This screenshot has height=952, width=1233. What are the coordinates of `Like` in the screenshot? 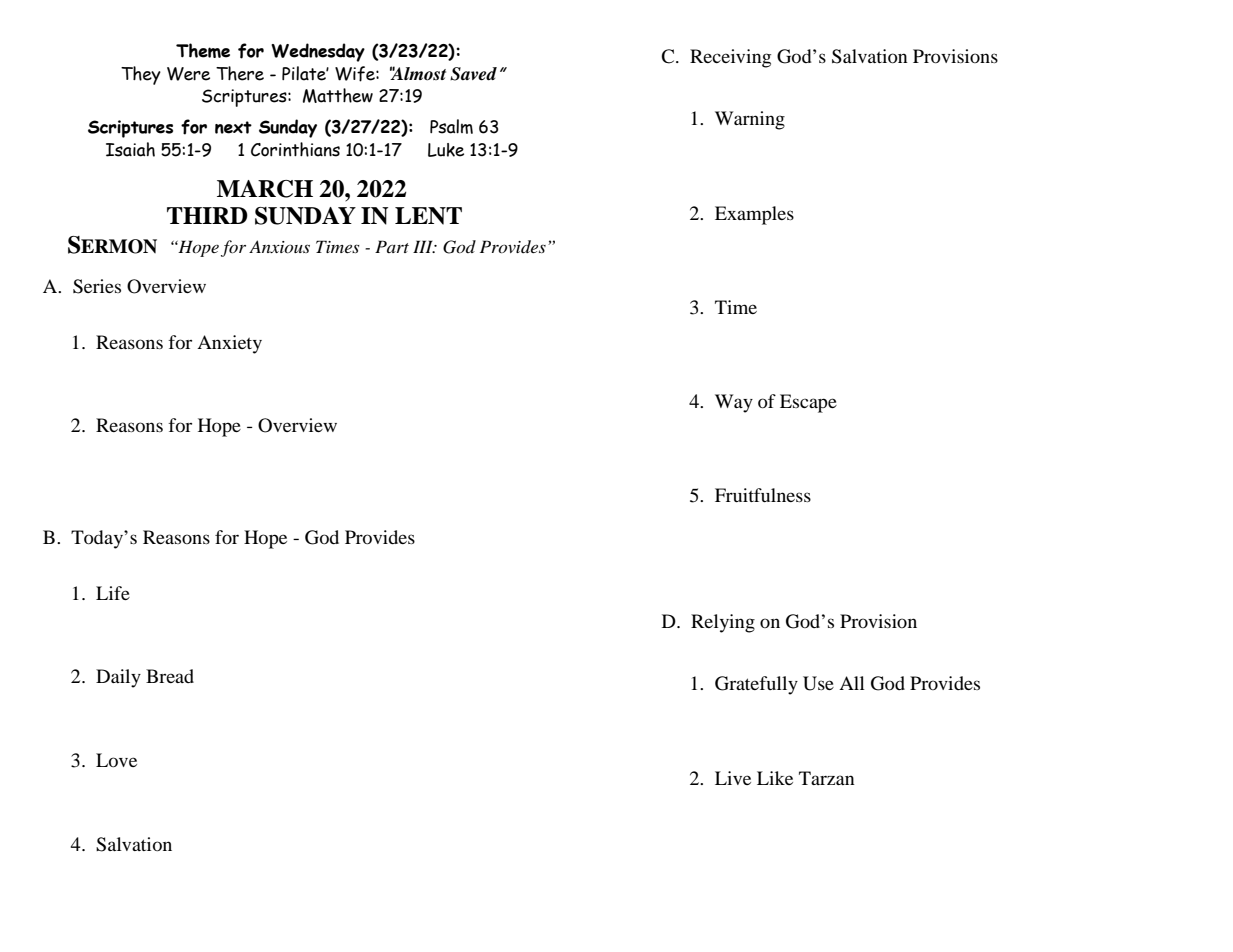 It's located at (775, 778).
